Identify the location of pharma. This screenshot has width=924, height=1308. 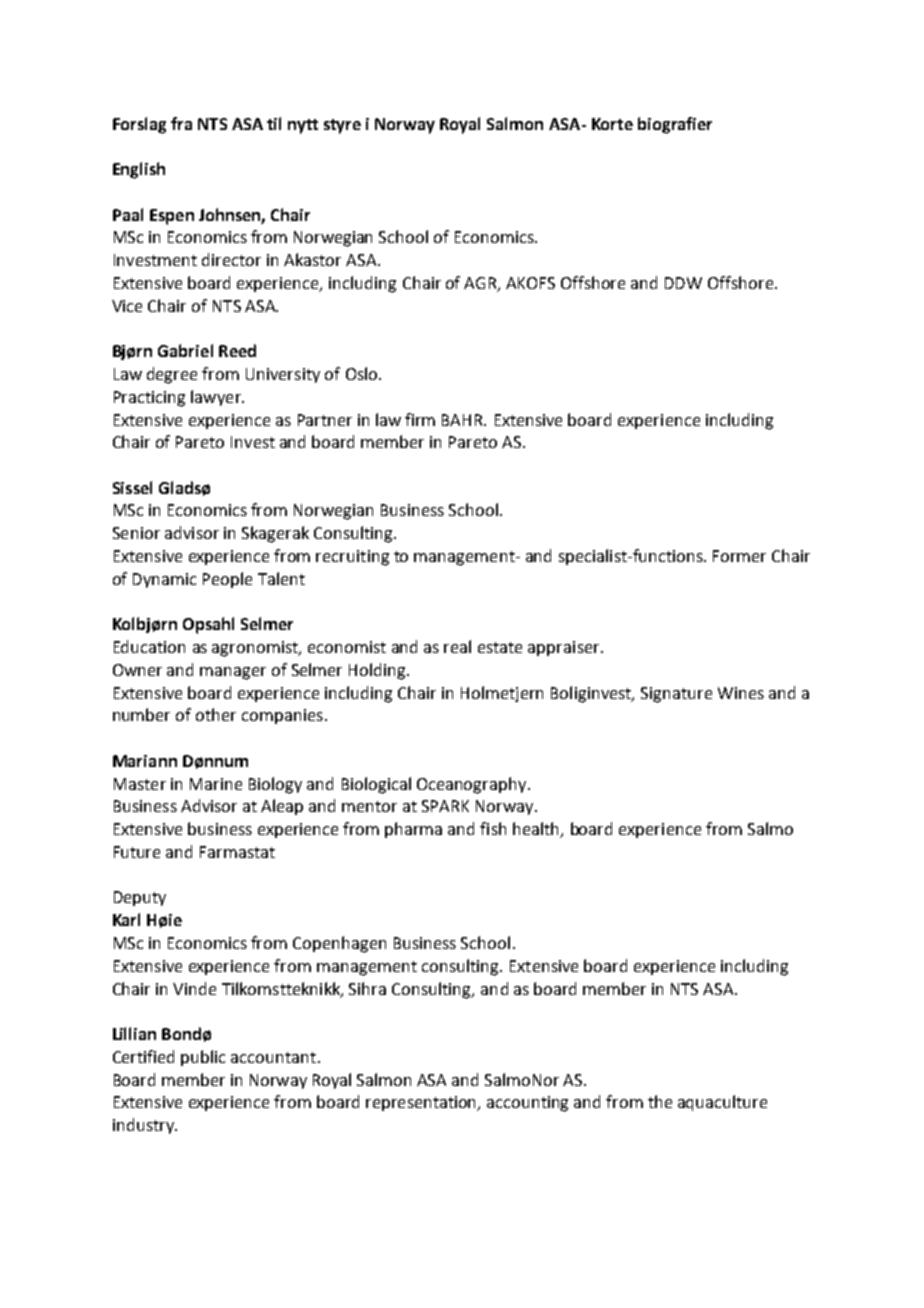
(413, 830).
